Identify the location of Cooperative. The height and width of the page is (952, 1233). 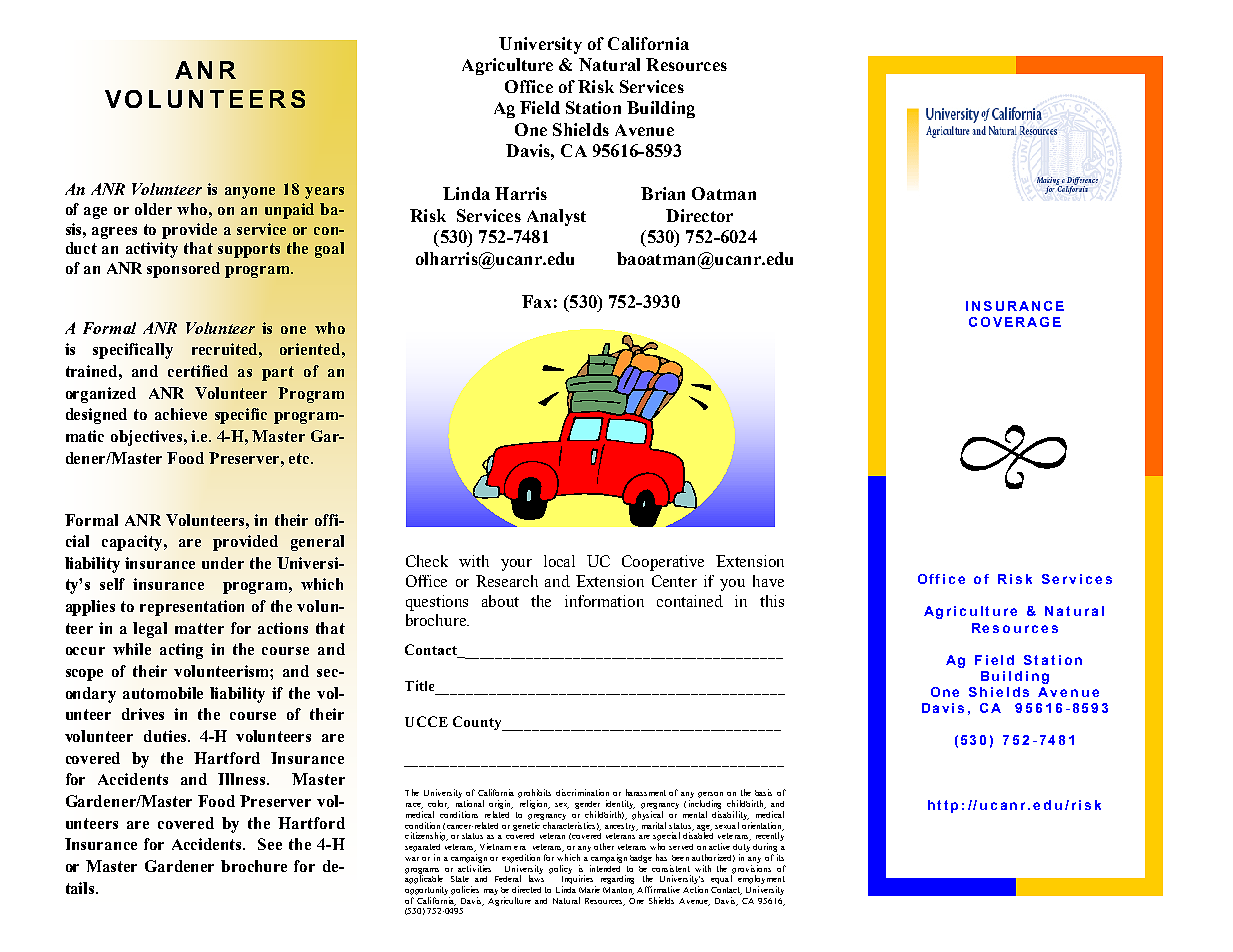
(663, 563).
